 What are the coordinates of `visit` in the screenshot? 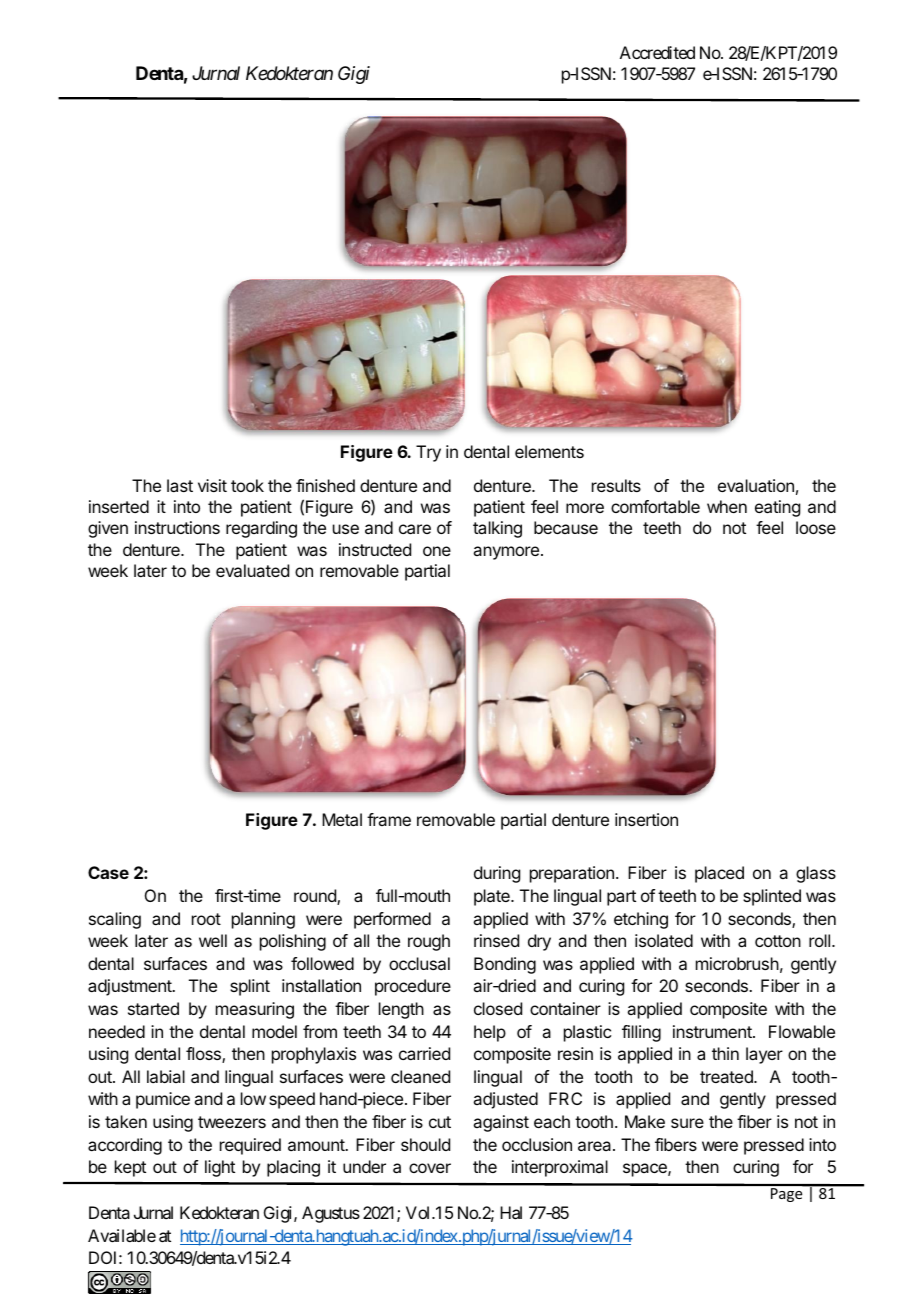 It's located at (212, 485).
